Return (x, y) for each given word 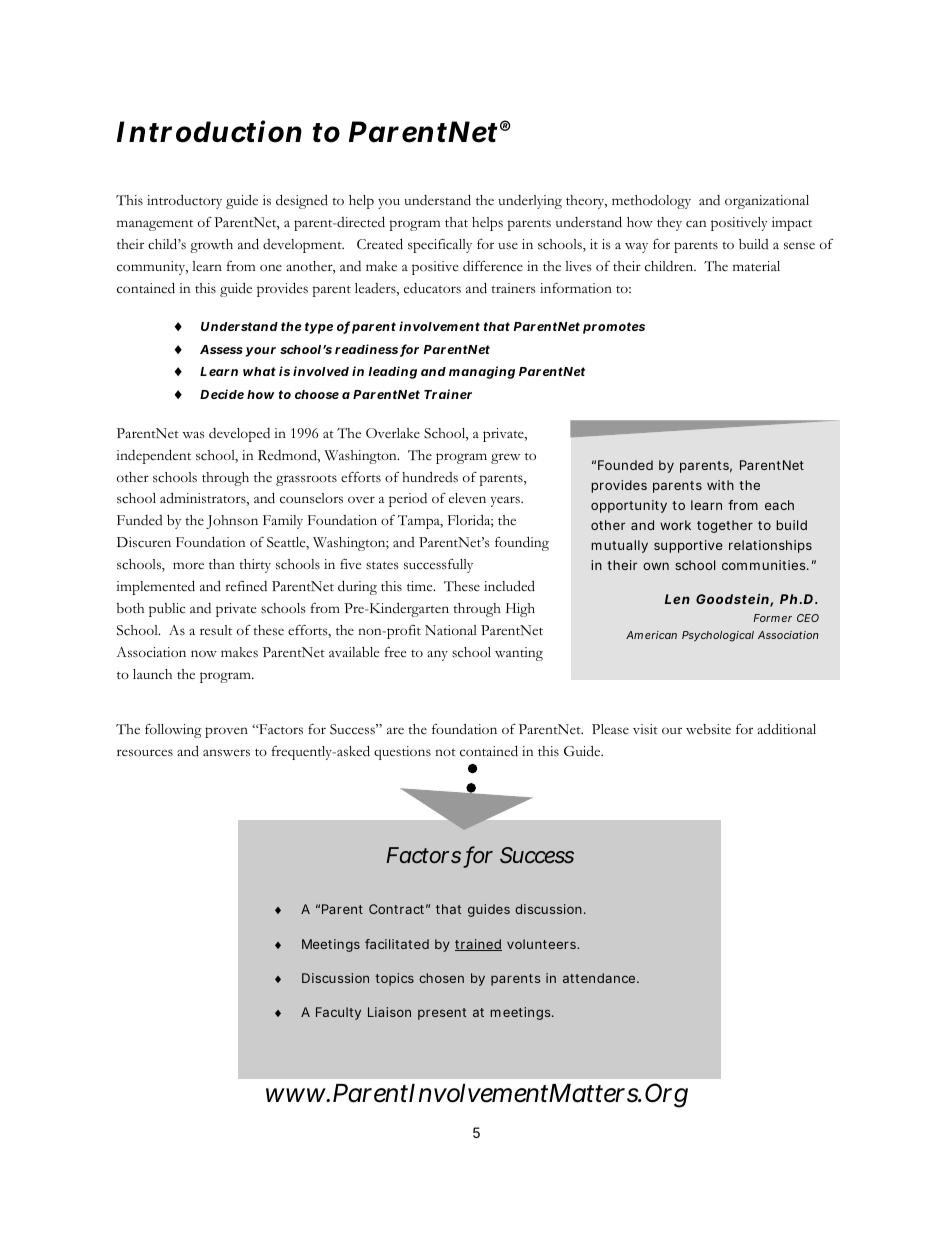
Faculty (338, 1013)
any (437, 655)
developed (239, 435)
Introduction (209, 131)
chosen (441, 978)
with (720, 485)
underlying (530, 202)
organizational (767, 202)
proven (226, 732)
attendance (601, 978)
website (708, 729)
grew (505, 458)
